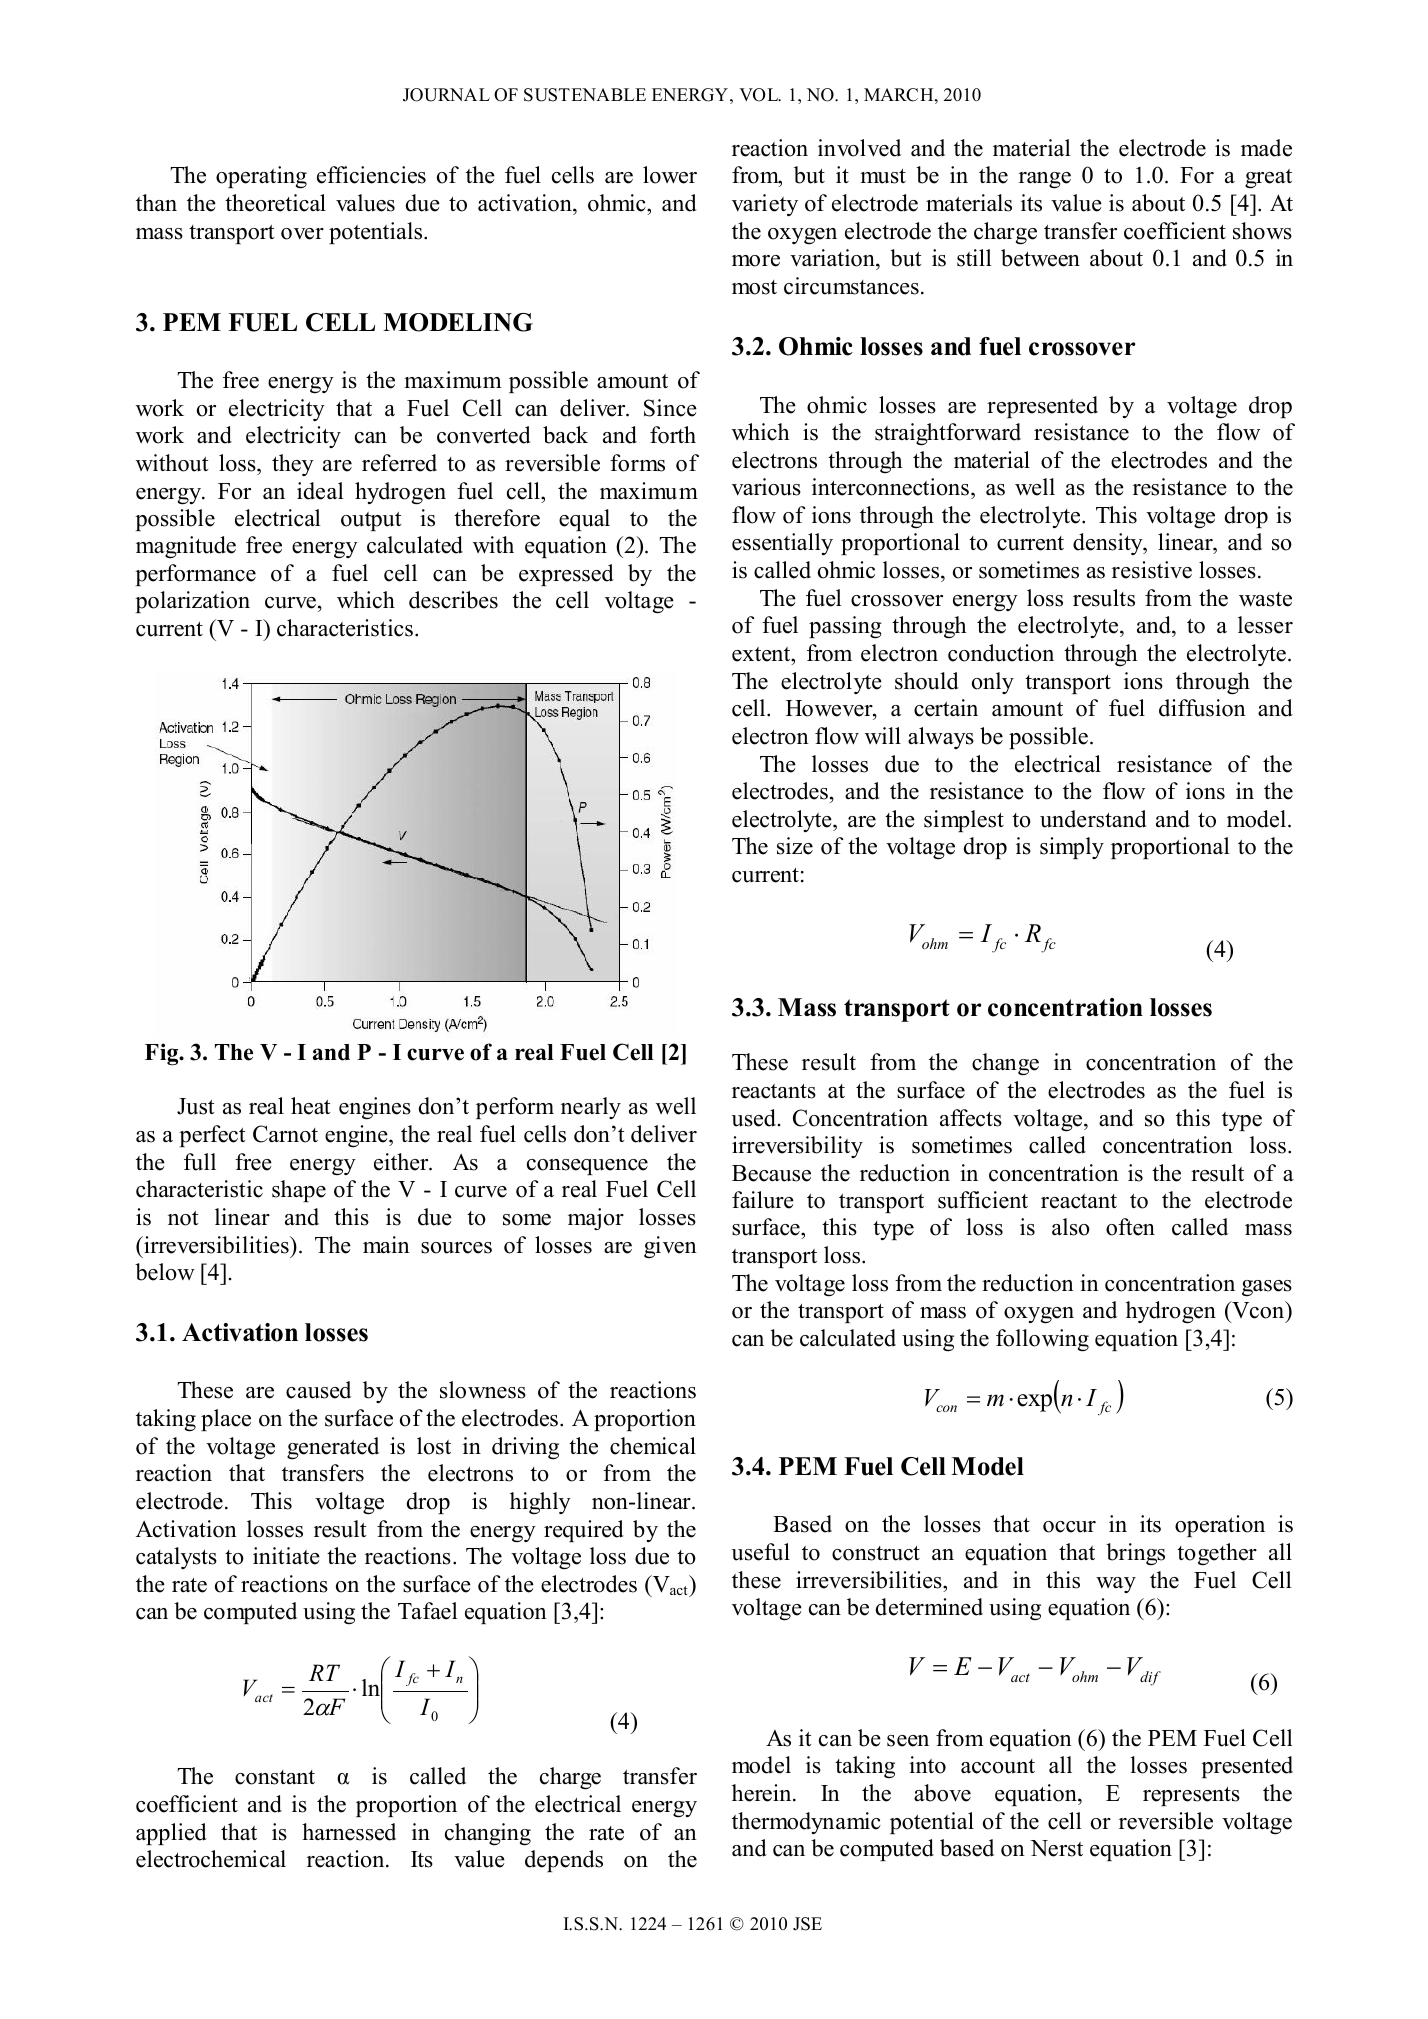 The height and width of the page is (2019, 1428). What do you see at coordinates (192, 602) in the page?
I see `polarization` at bounding box center [192, 602].
